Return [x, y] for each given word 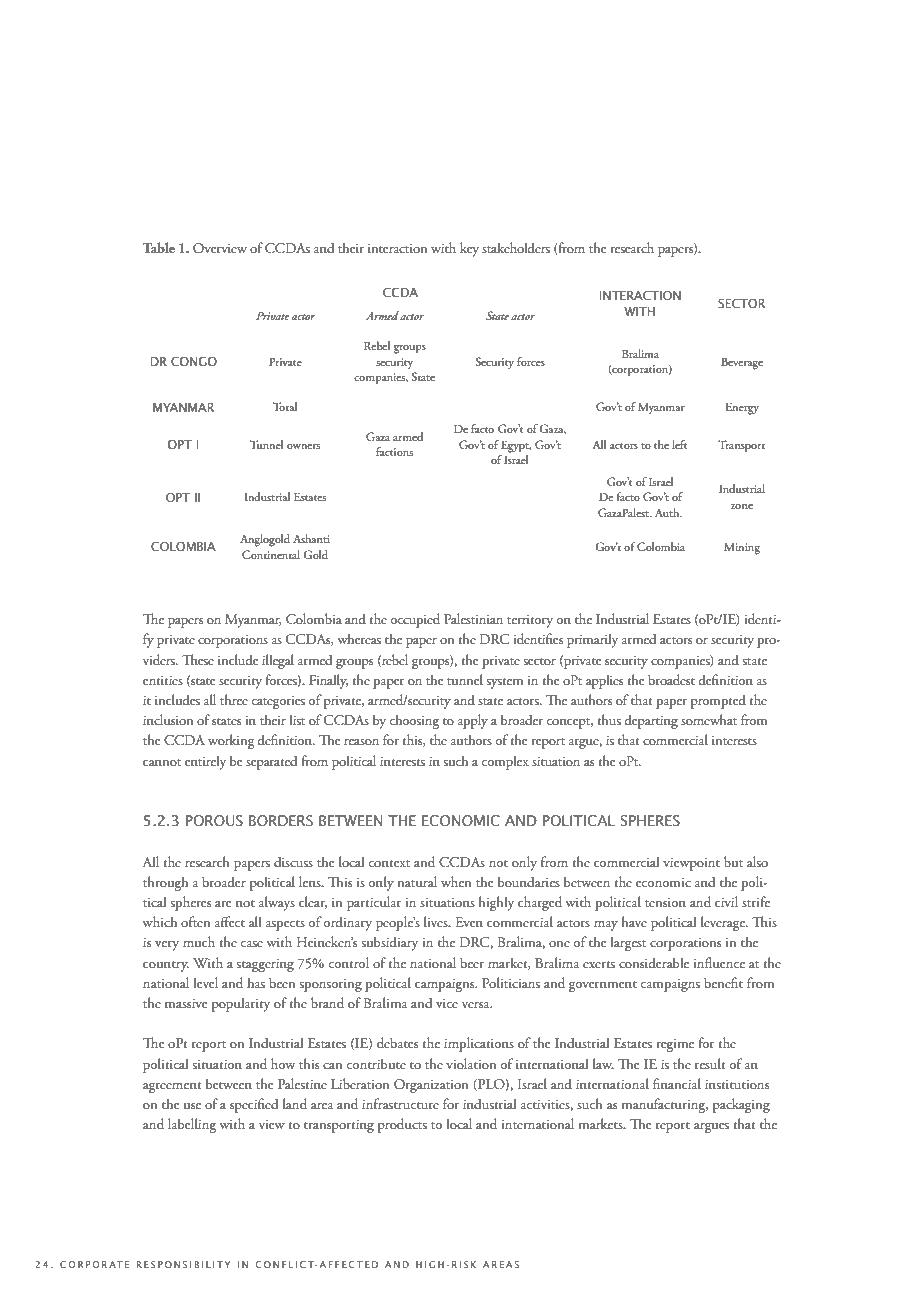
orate [110, 1264]
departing [651, 721]
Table [159, 247]
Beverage [742, 363]
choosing [414, 721]
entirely [205, 762]
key [469, 249]
